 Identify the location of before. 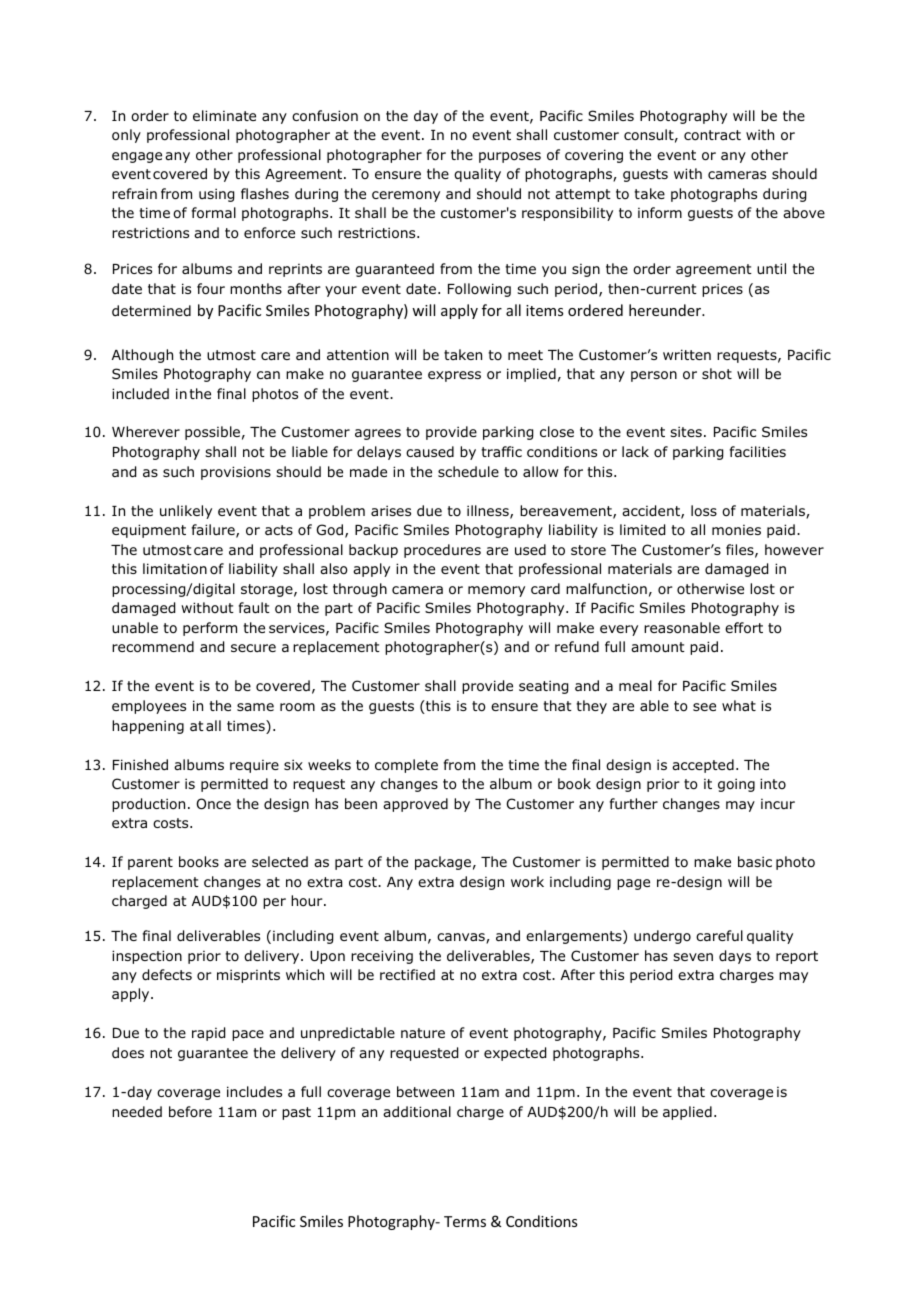
(190, 1111).
